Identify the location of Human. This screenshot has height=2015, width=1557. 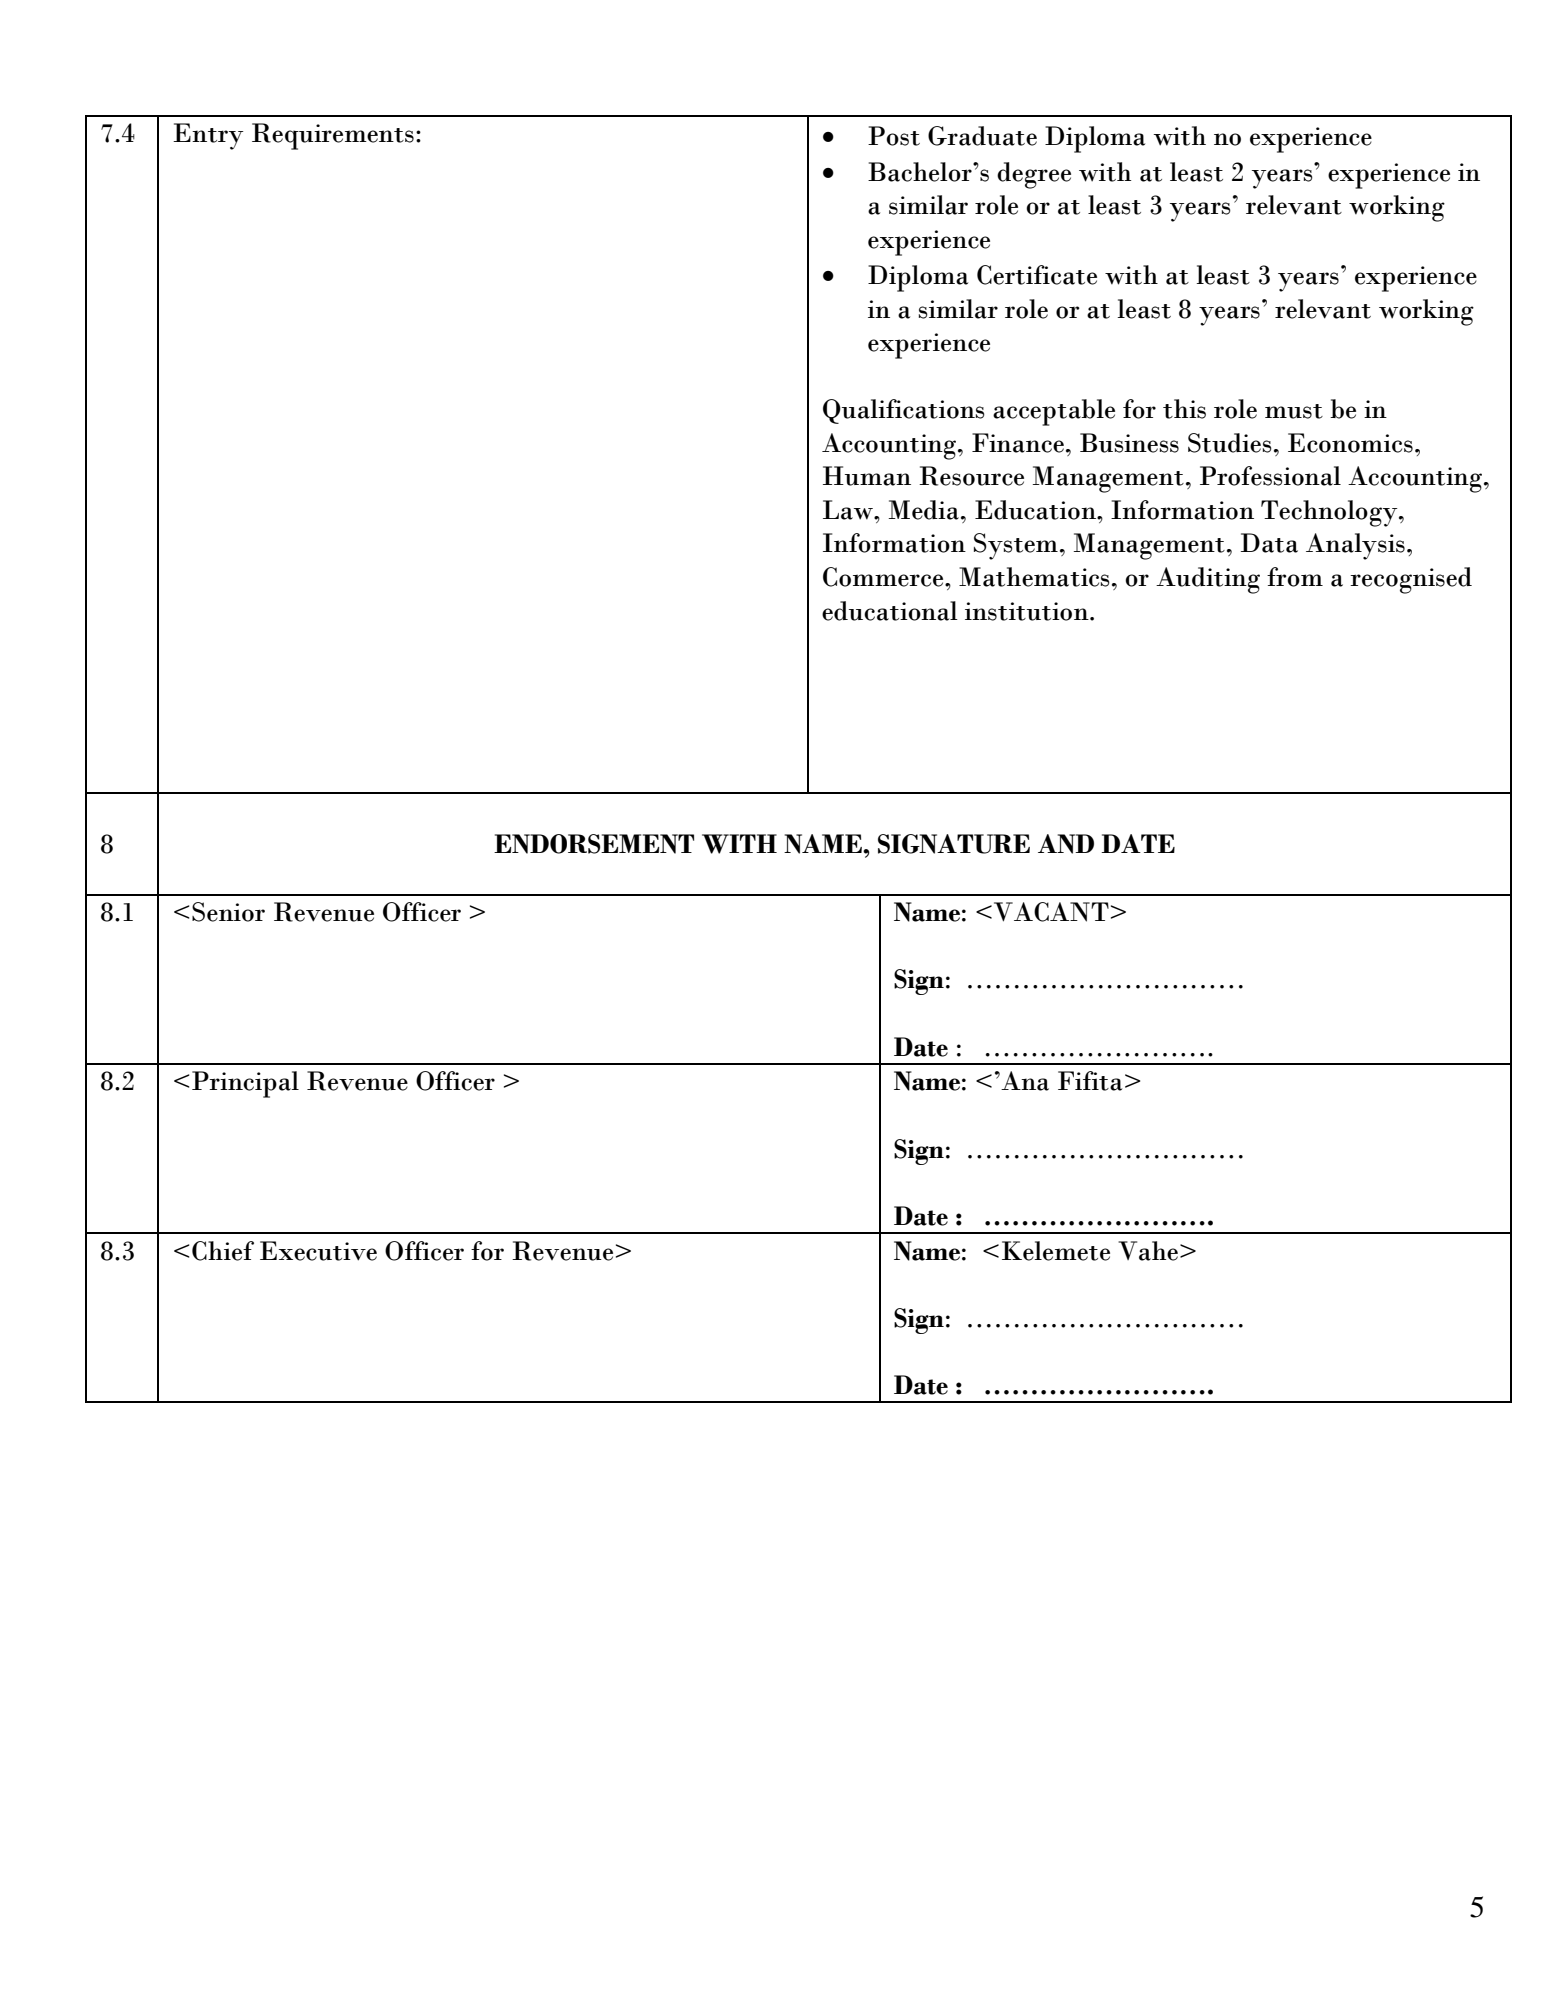
(867, 476).
